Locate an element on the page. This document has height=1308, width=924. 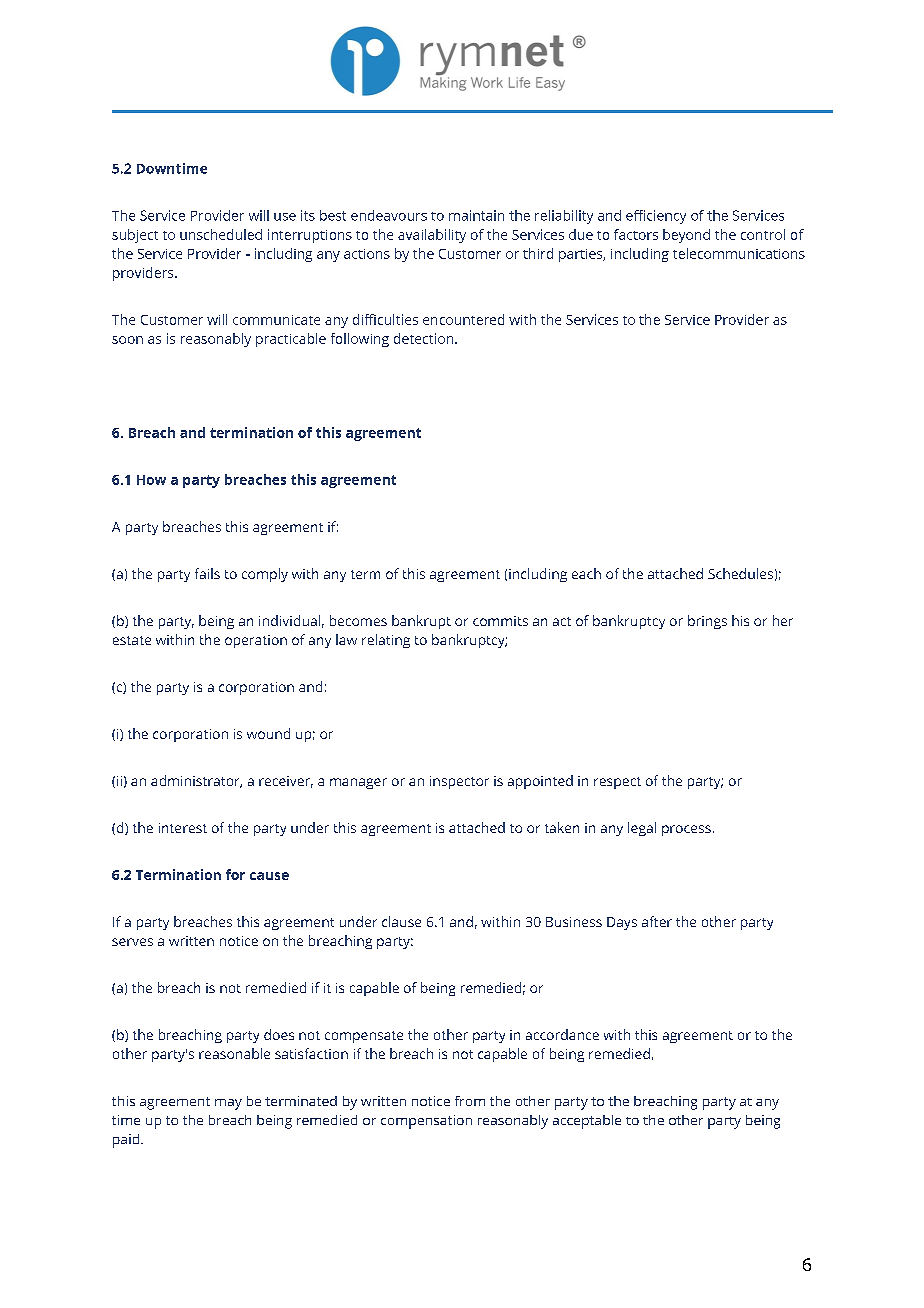
may is located at coordinates (228, 1104).
